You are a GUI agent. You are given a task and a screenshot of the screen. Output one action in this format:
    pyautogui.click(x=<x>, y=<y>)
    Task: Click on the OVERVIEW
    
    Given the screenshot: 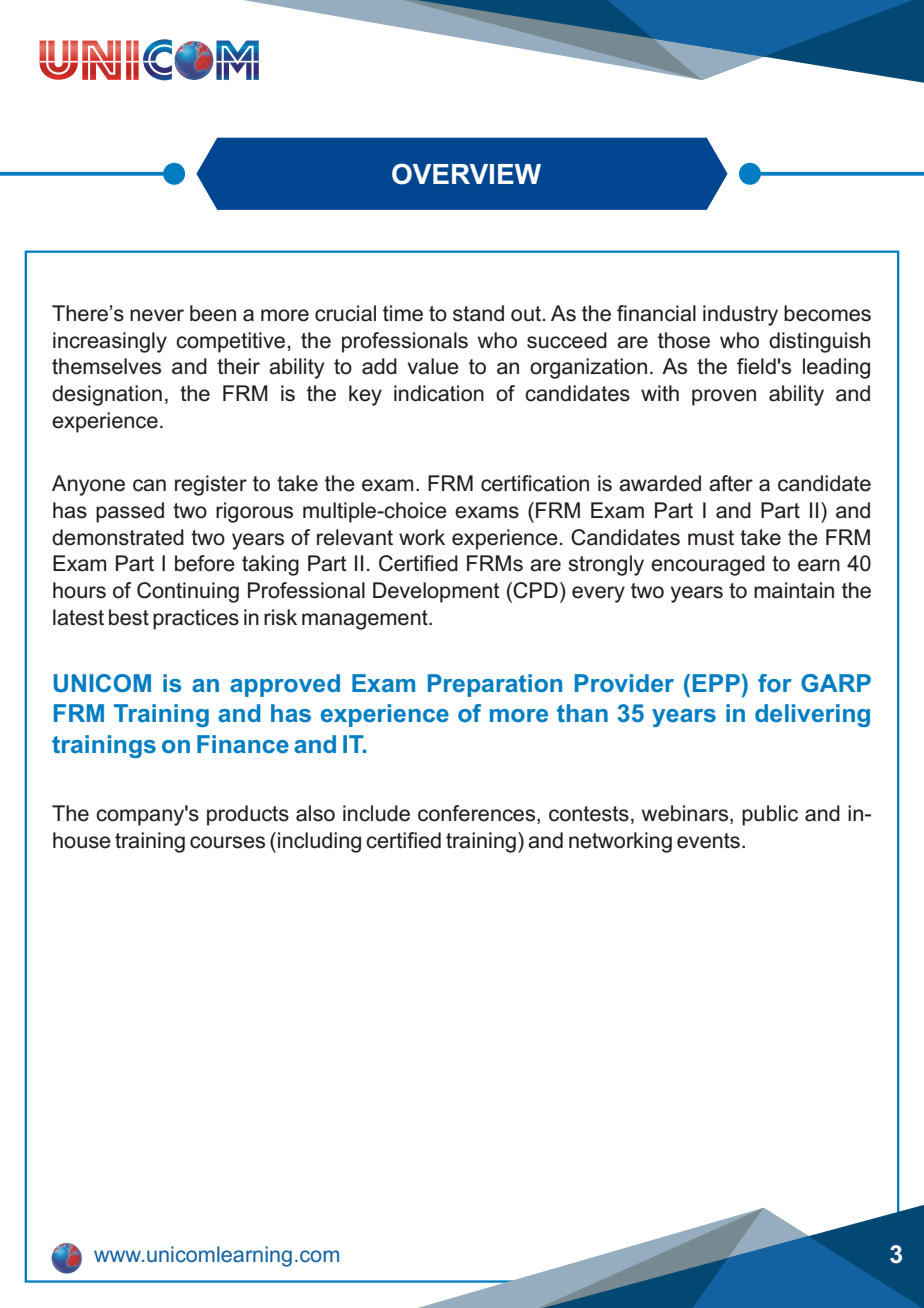 What is the action you would take?
    pyautogui.click(x=466, y=174)
